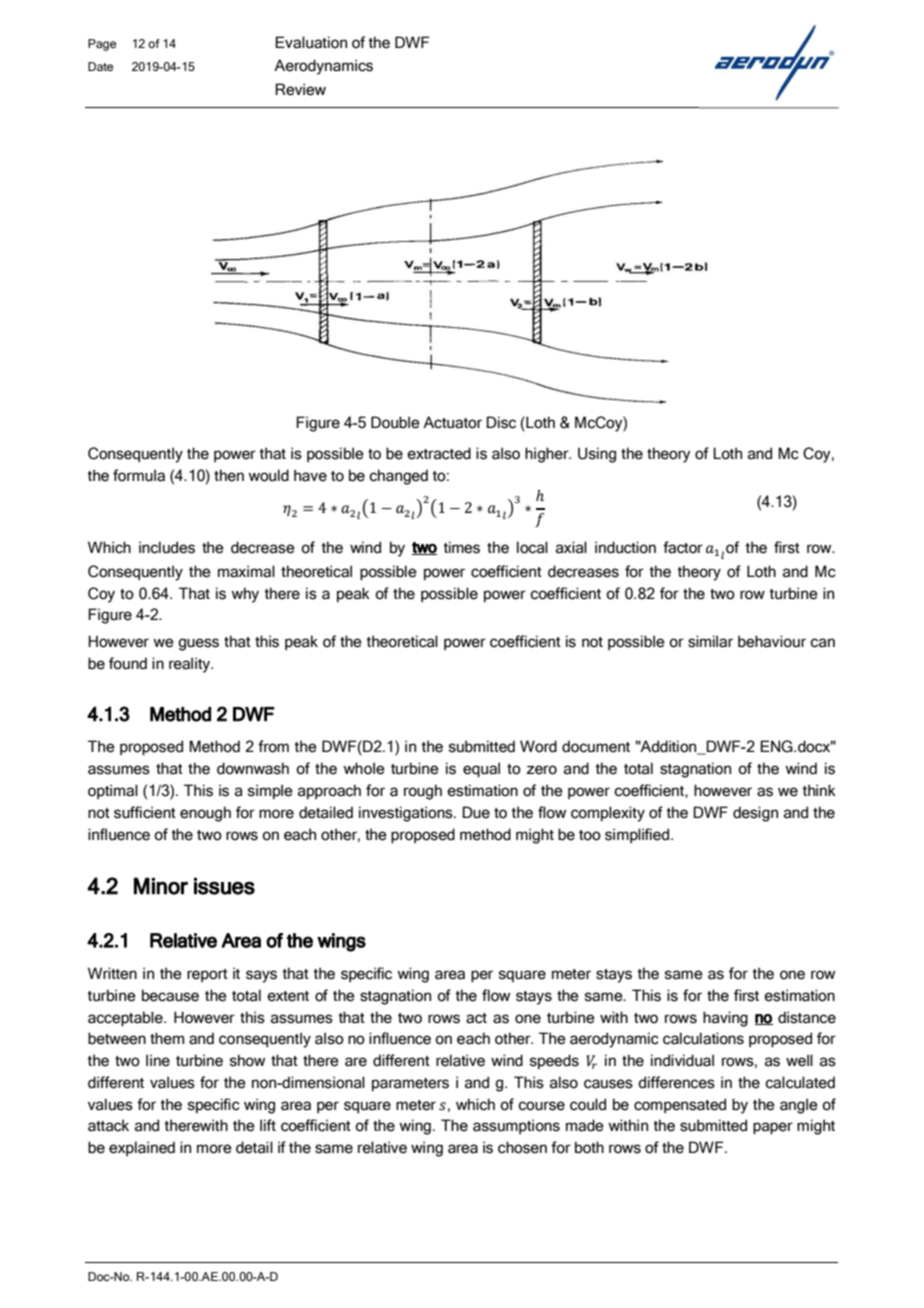  I want to click on Evaluation, so click(311, 42).
